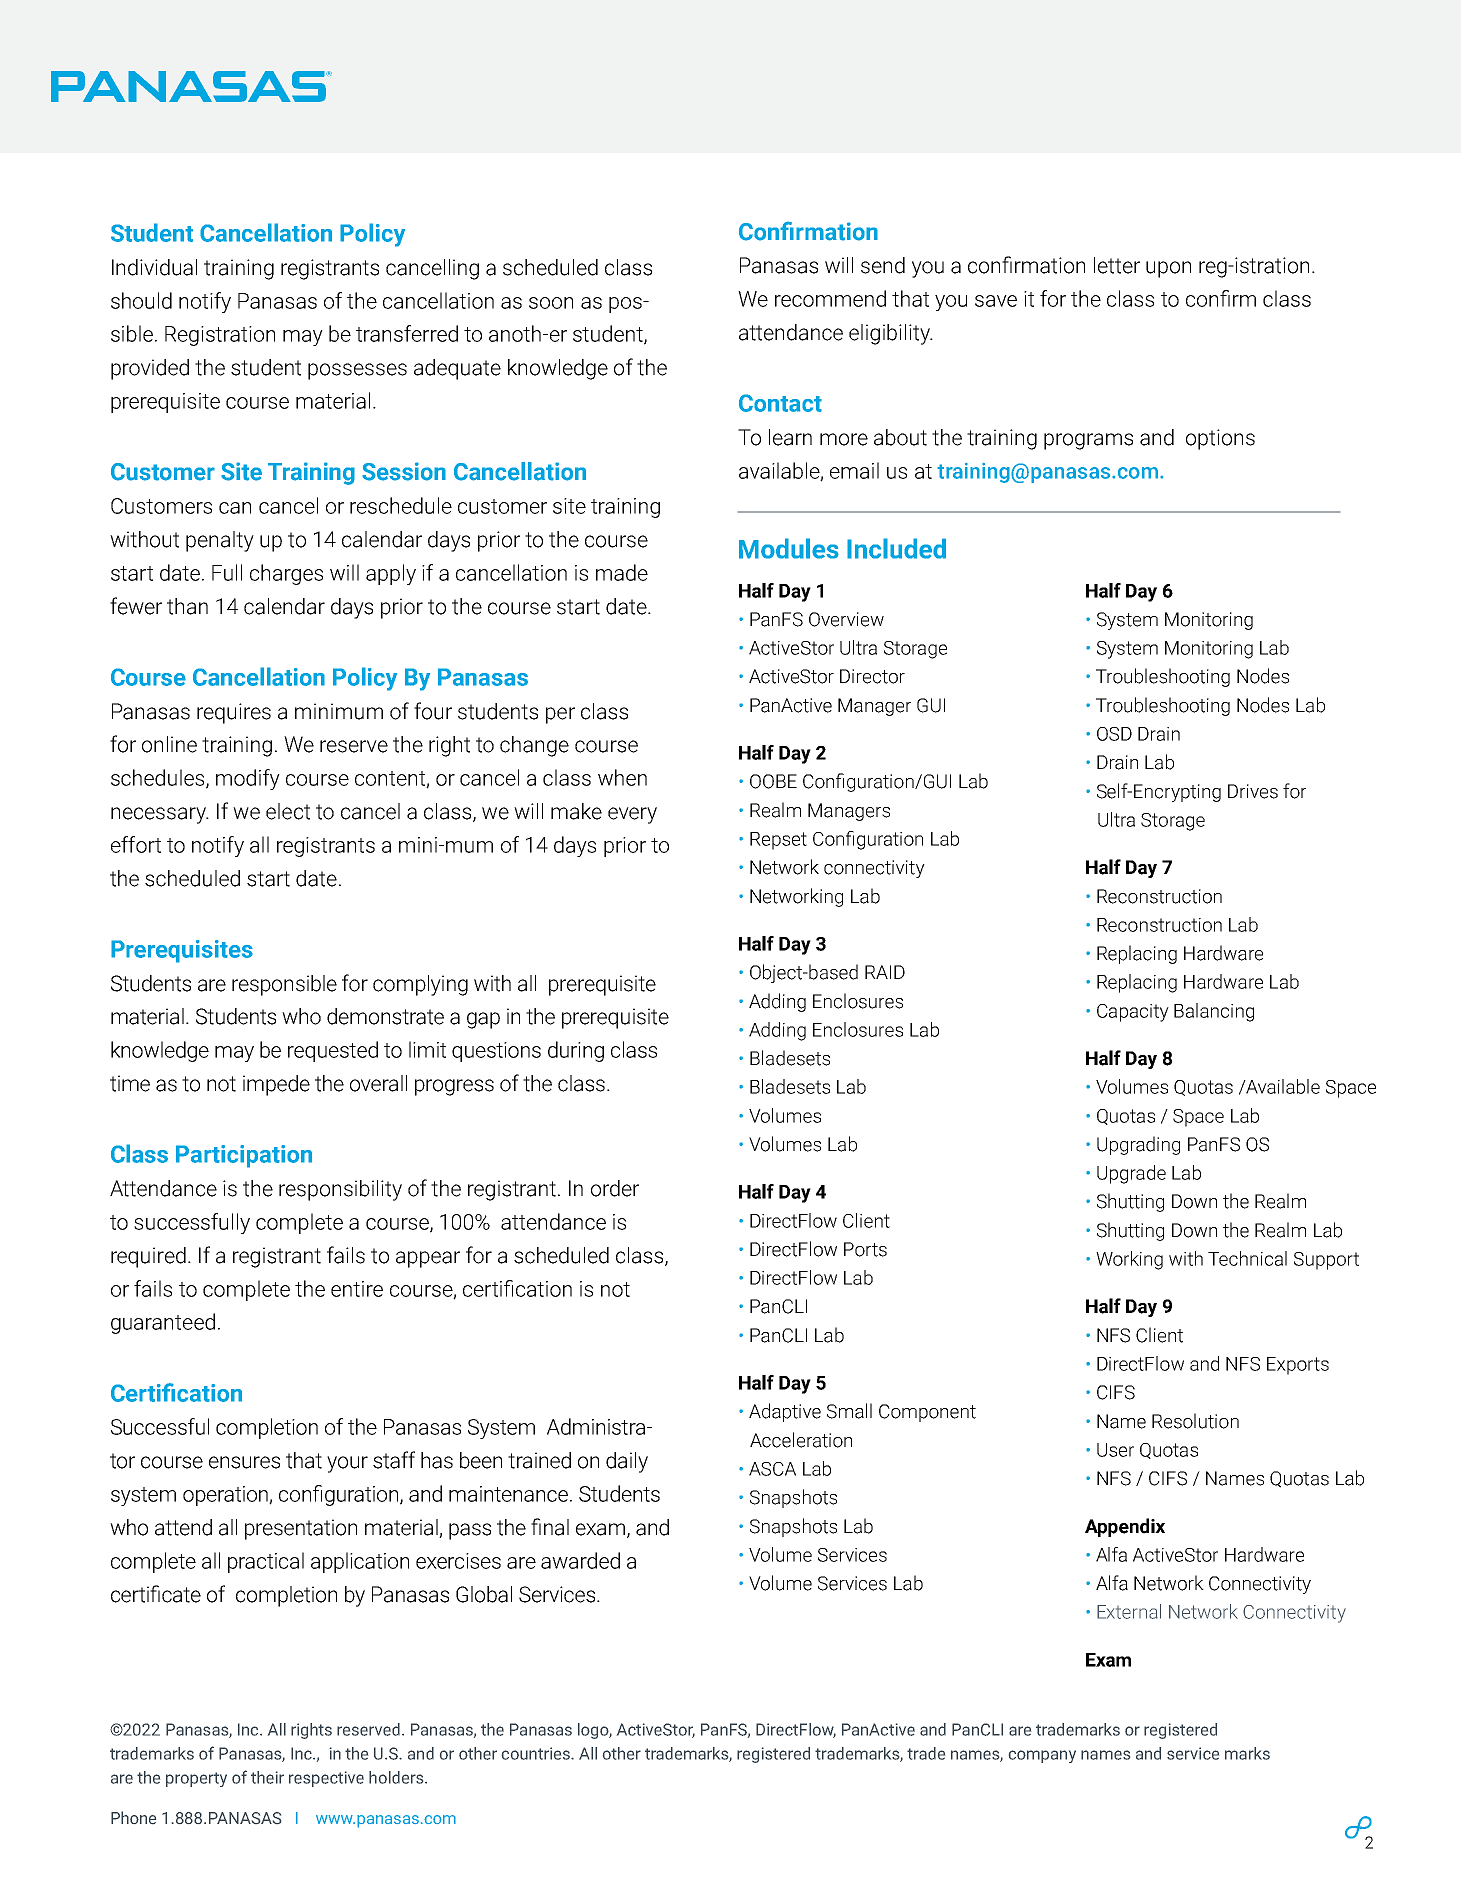  I want to click on possesses, so click(357, 371).
